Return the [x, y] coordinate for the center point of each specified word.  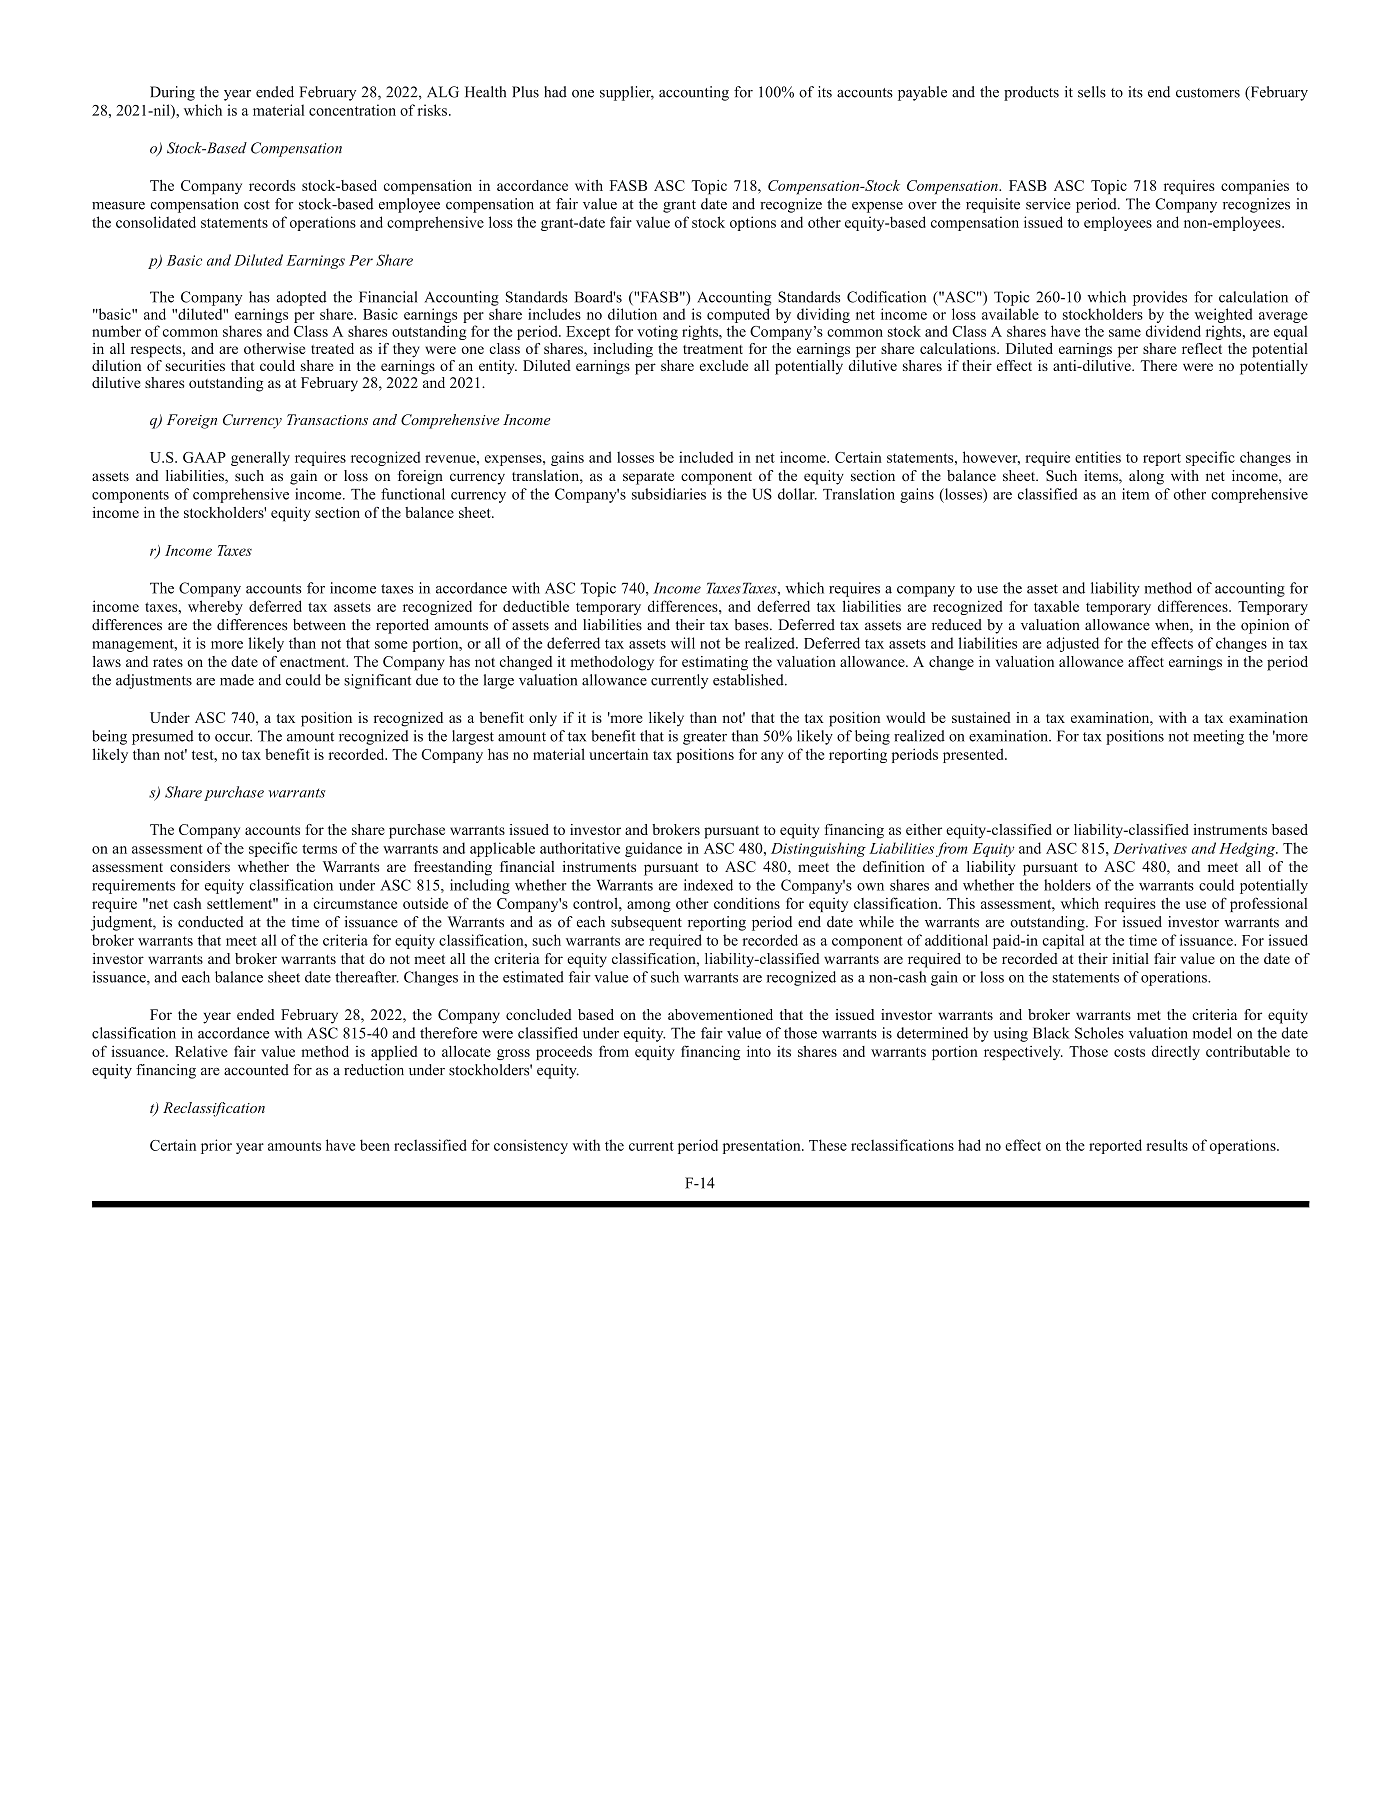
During [172, 93]
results [1167, 1145]
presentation [763, 1146]
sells [1092, 92]
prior [216, 1146]
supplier [627, 93]
